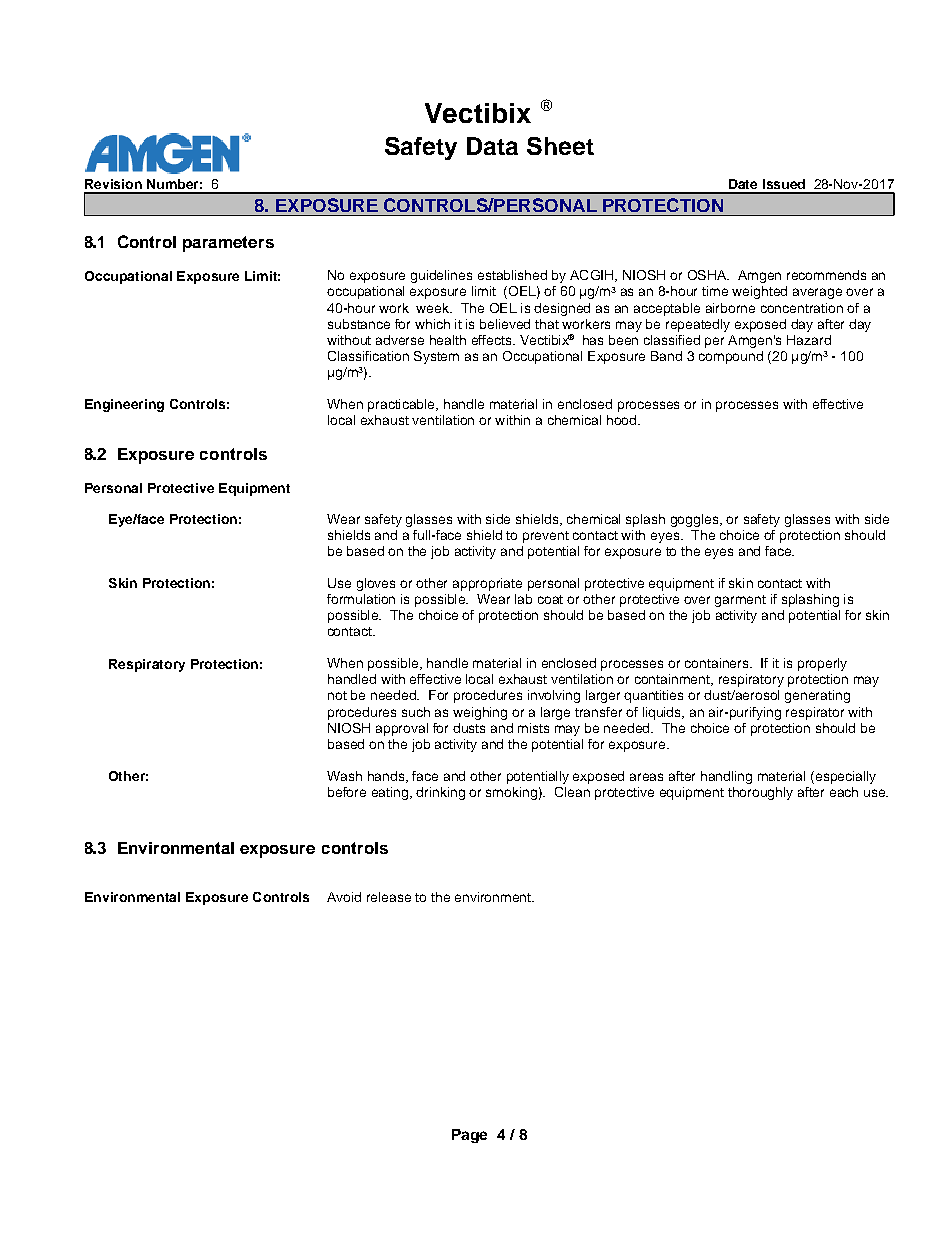  Describe the element at coordinates (718, 663) in the document. I see `containers` at that location.
